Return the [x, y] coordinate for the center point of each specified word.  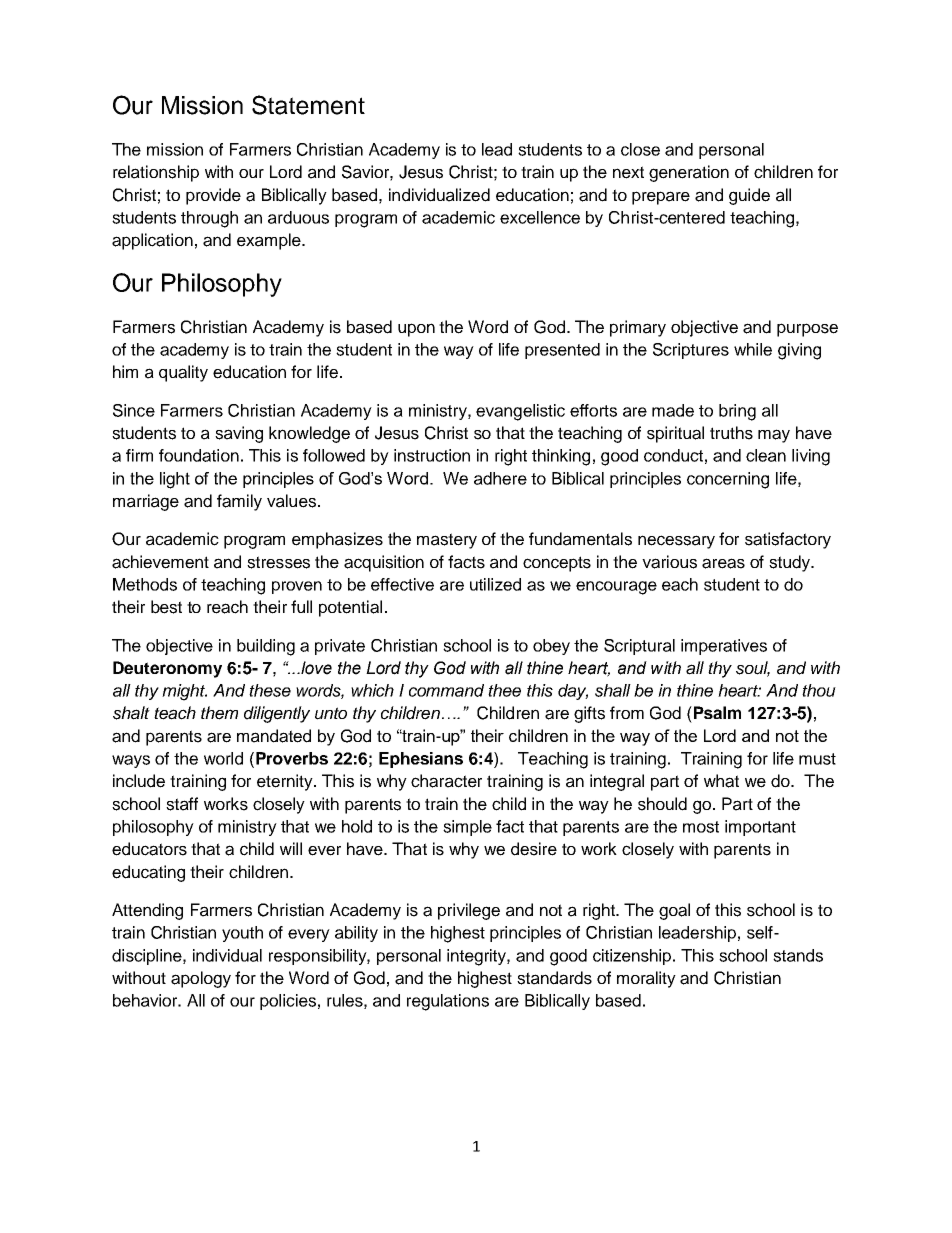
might [184, 692]
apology [201, 979]
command [446, 690]
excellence [540, 217]
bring [737, 412]
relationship [156, 173]
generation [689, 173]
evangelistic [520, 412]
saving [239, 434]
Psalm [716, 712]
